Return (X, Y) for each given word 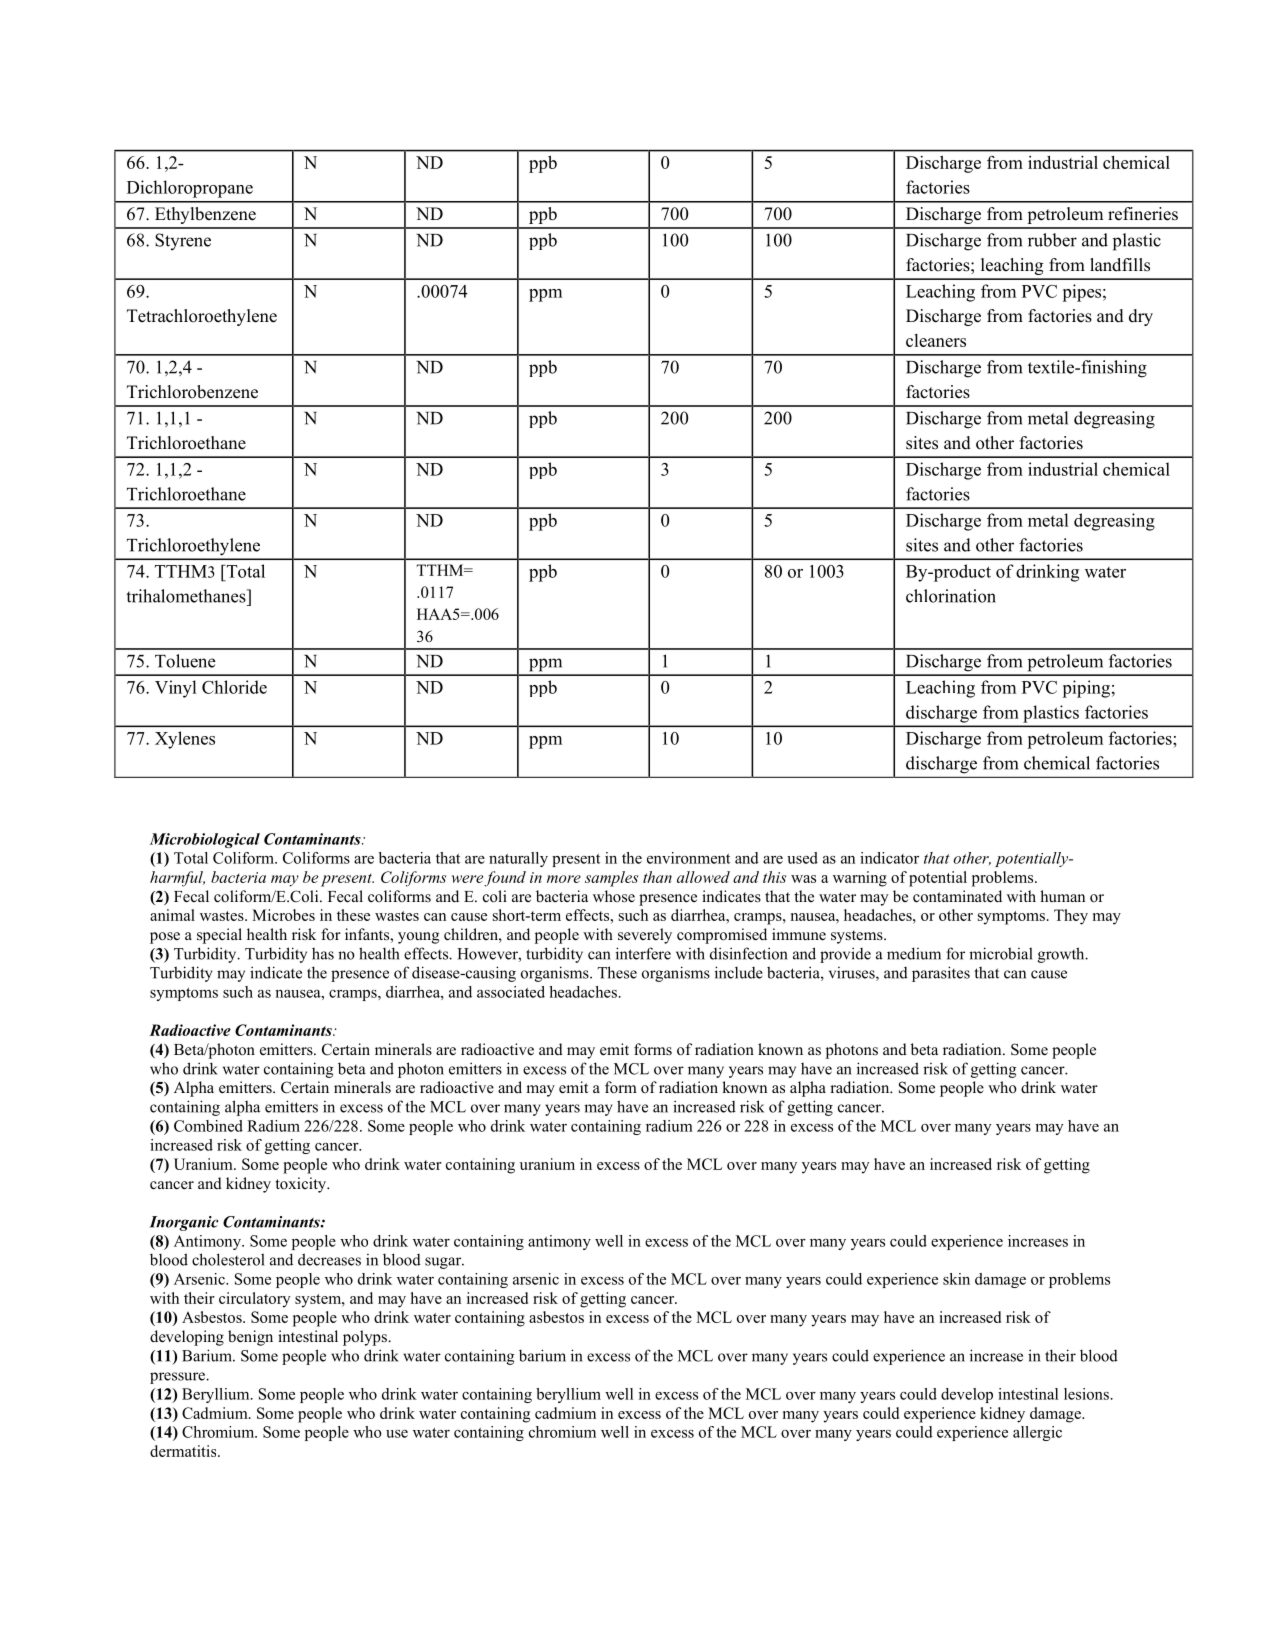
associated (511, 992)
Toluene (185, 661)
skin (956, 1279)
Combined (208, 1126)
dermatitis (184, 1451)
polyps (366, 1338)
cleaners (936, 340)
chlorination (951, 596)
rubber (1052, 240)
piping (1086, 689)
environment (688, 858)
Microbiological (205, 840)
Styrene (183, 241)
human (1062, 896)
